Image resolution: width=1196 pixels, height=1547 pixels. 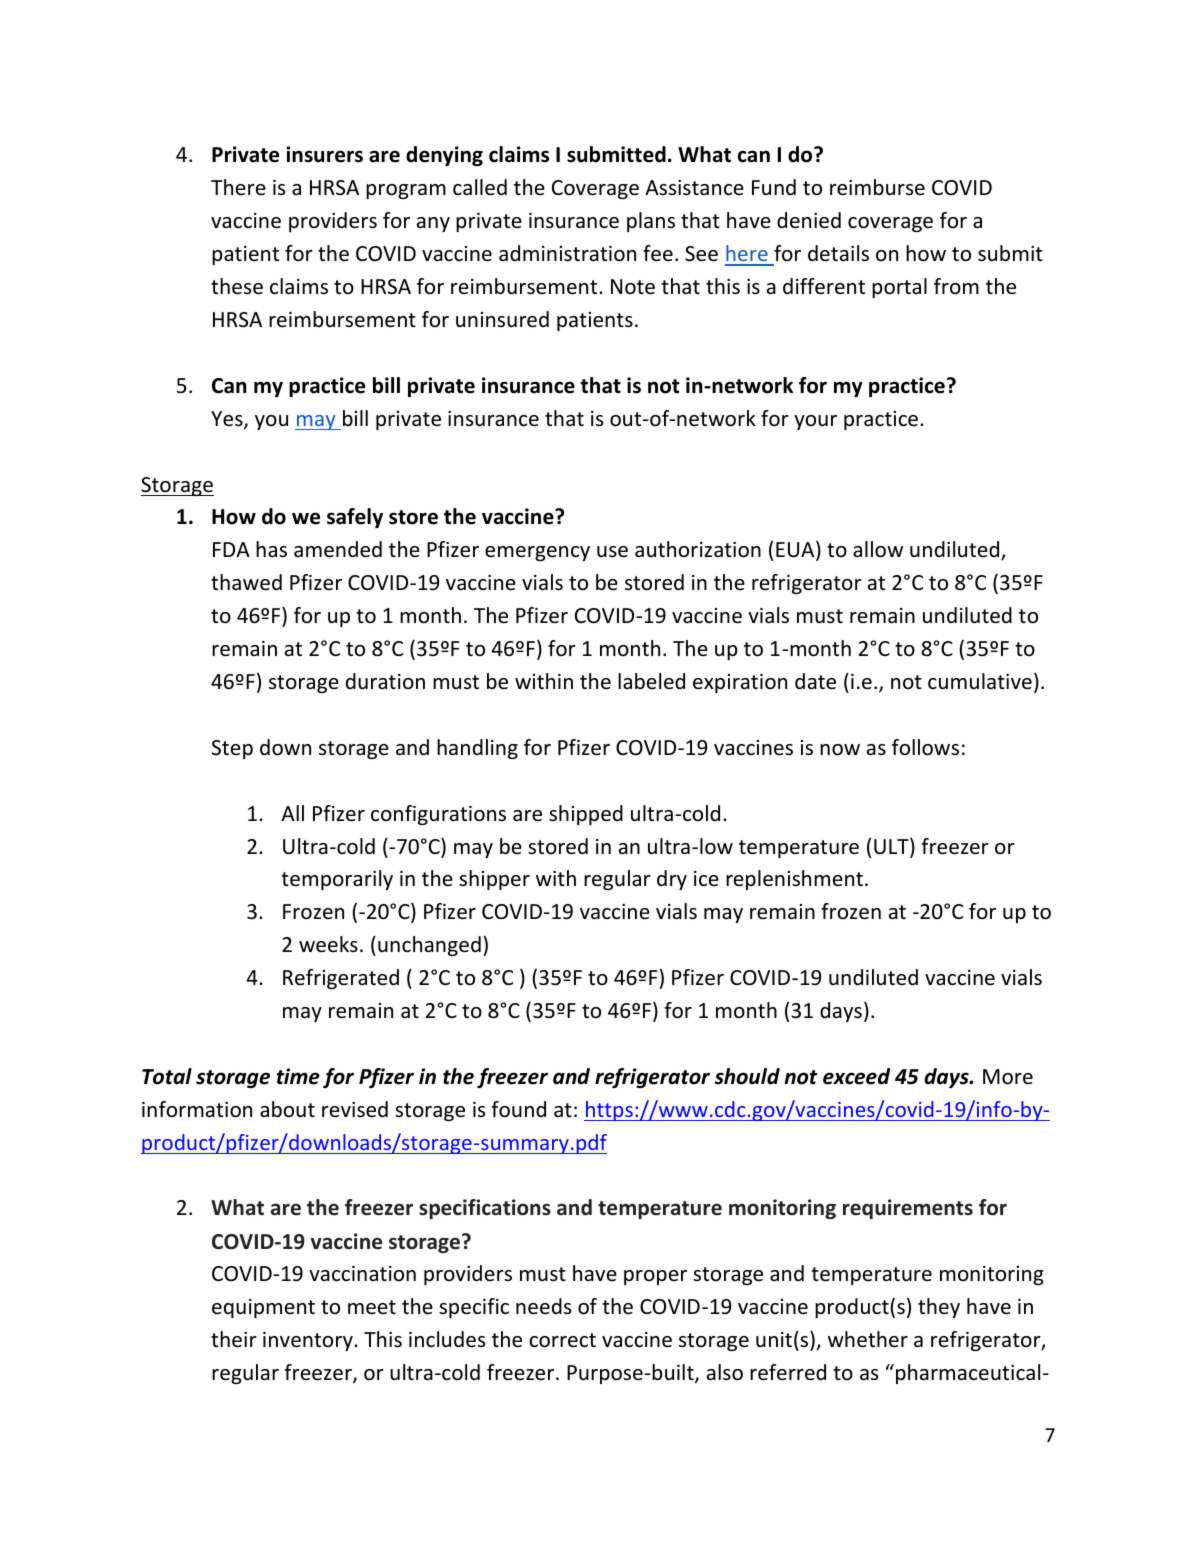 What do you see at coordinates (324, 154) in the image?
I see `insurers` at bounding box center [324, 154].
